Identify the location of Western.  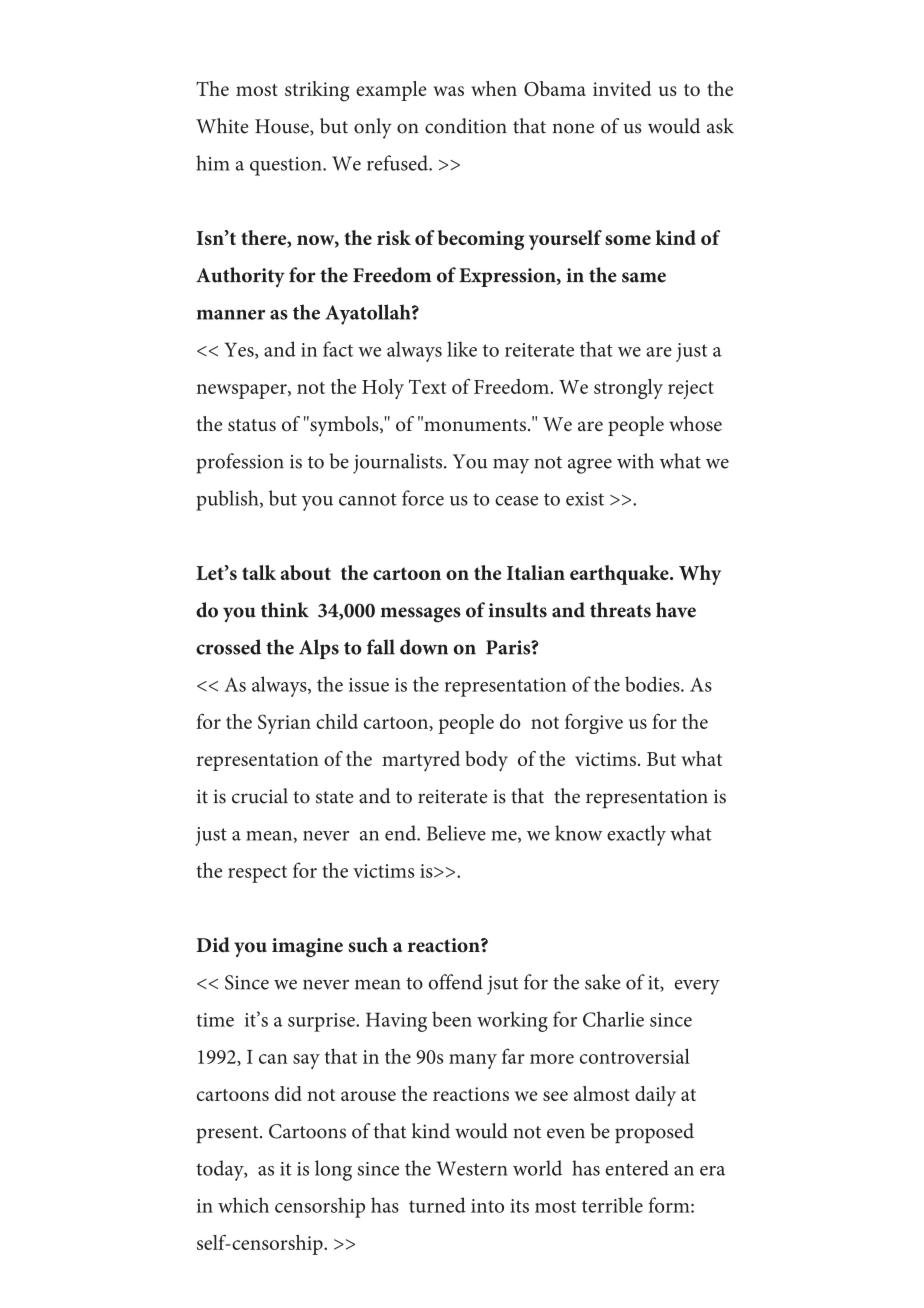
(471, 1168).
